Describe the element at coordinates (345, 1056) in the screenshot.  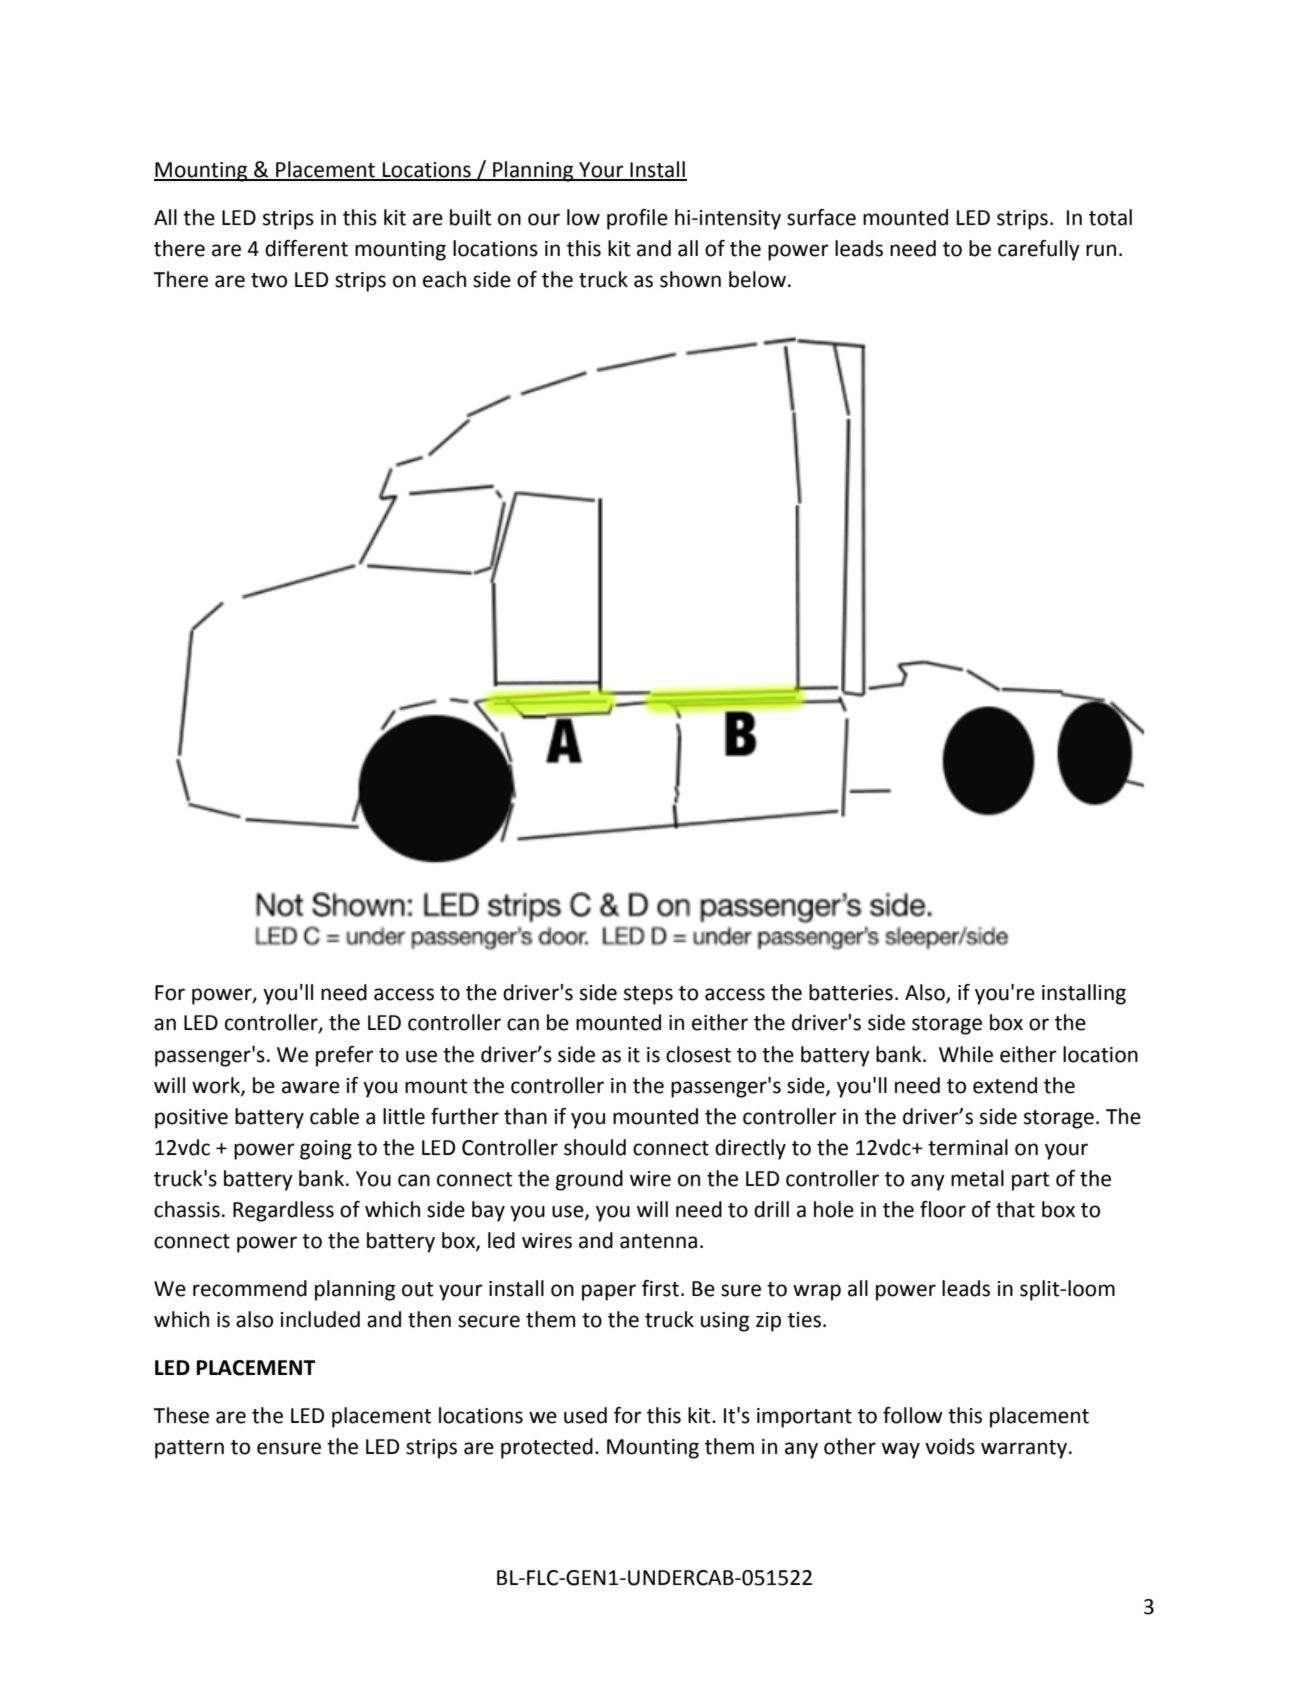
I see `prefer` at that location.
